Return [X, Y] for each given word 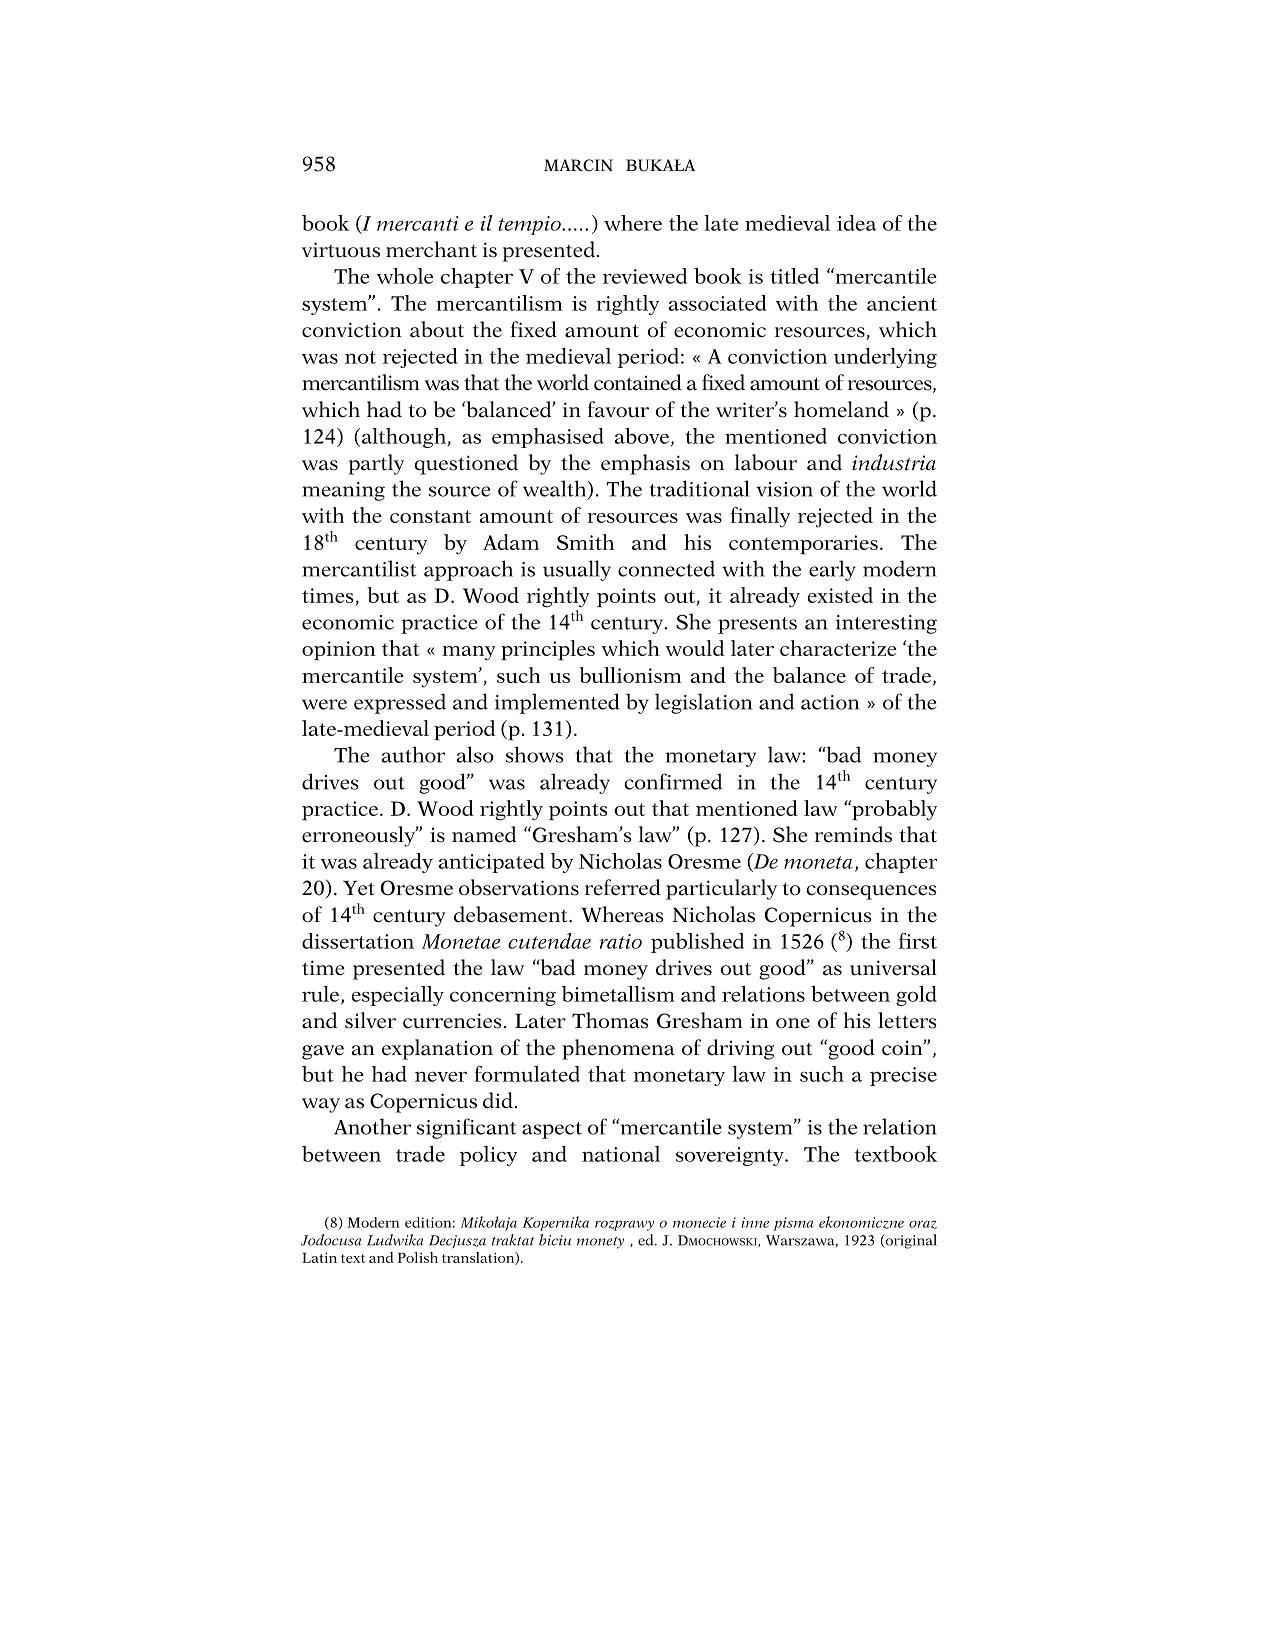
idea [856, 223]
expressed [400, 703]
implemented [557, 703]
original [910, 1241]
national [621, 1154]
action [830, 702]
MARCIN [578, 165]
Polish [417, 1257]
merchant [431, 249]
